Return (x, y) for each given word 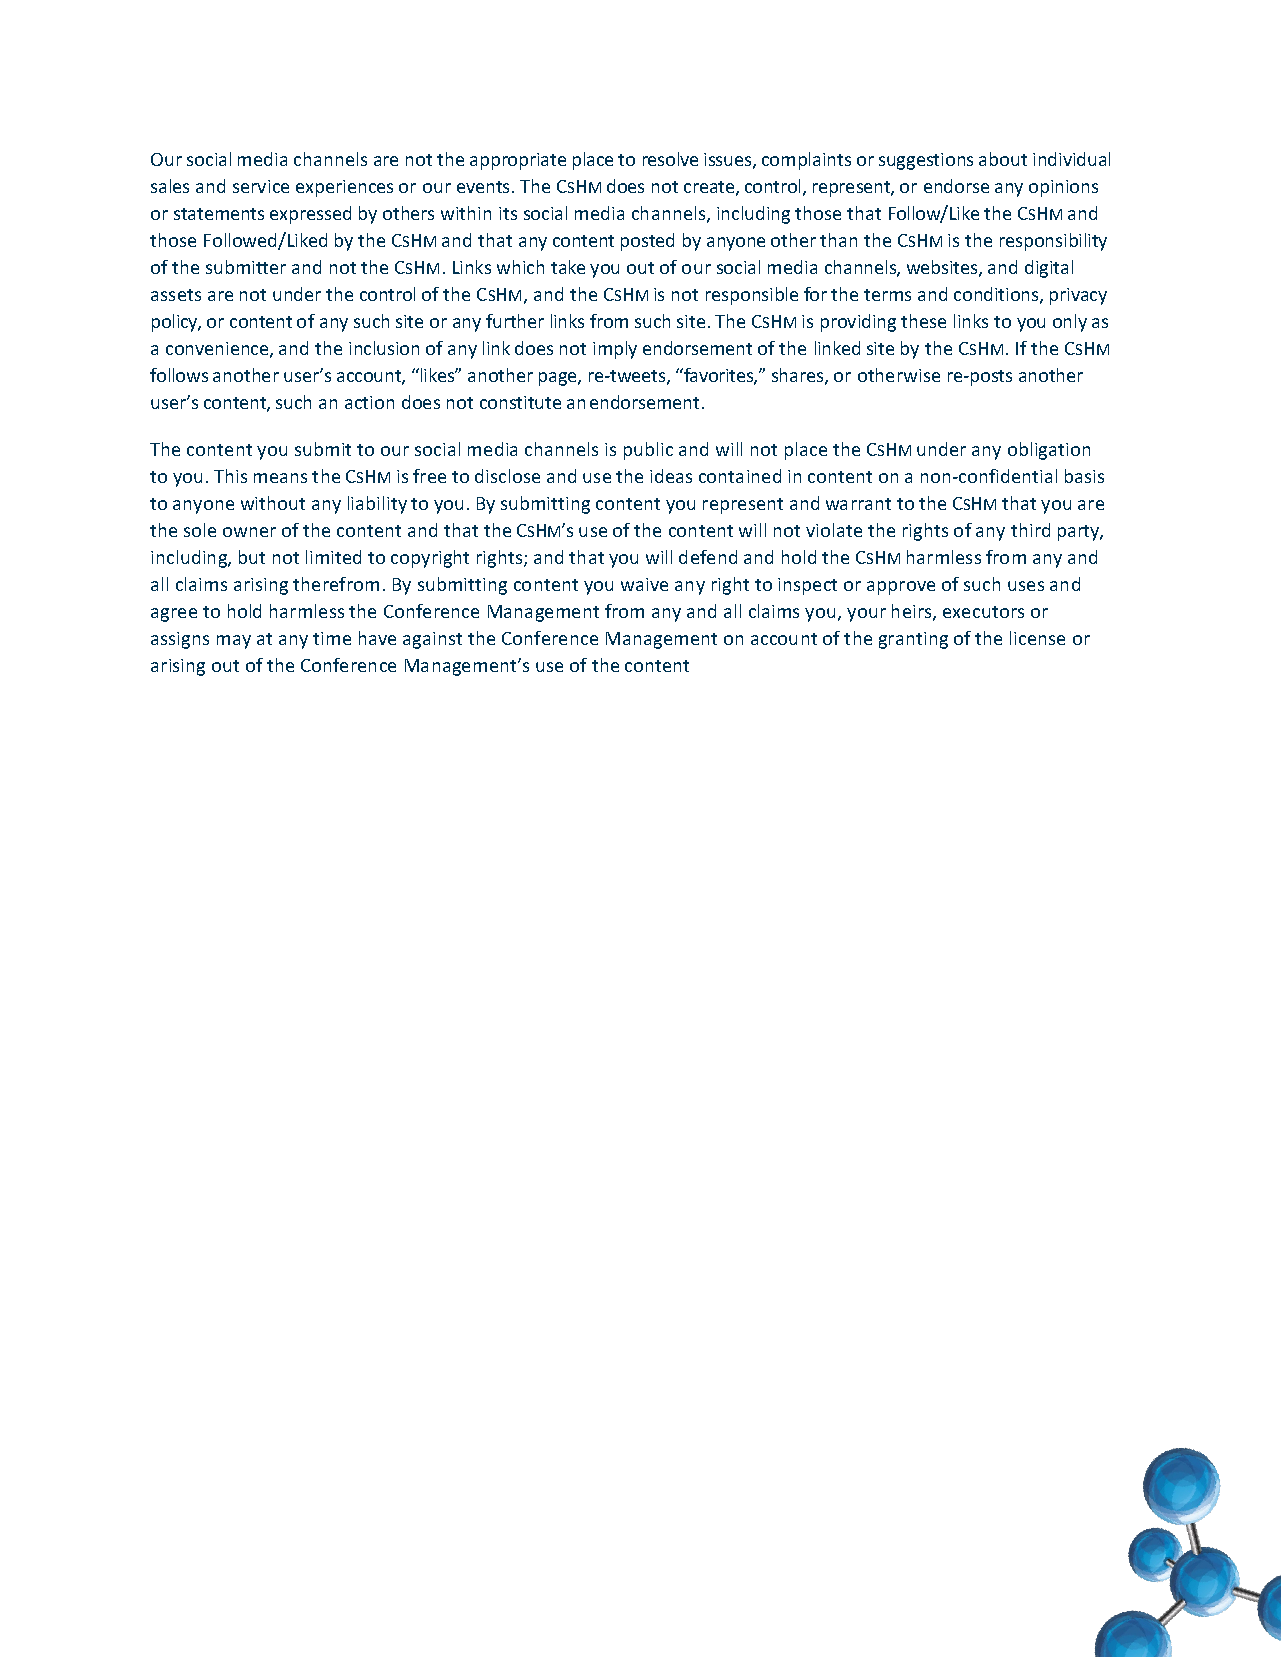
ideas (671, 476)
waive (644, 584)
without (273, 503)
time (332, 638)
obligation (1049, 451)
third (1030, 530)
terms (887, 295)
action (369, 402)
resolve (670, 159)
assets (176, 295)
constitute (520, 402)
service (261, 186)
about (1003, 159)
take (568, 267)
